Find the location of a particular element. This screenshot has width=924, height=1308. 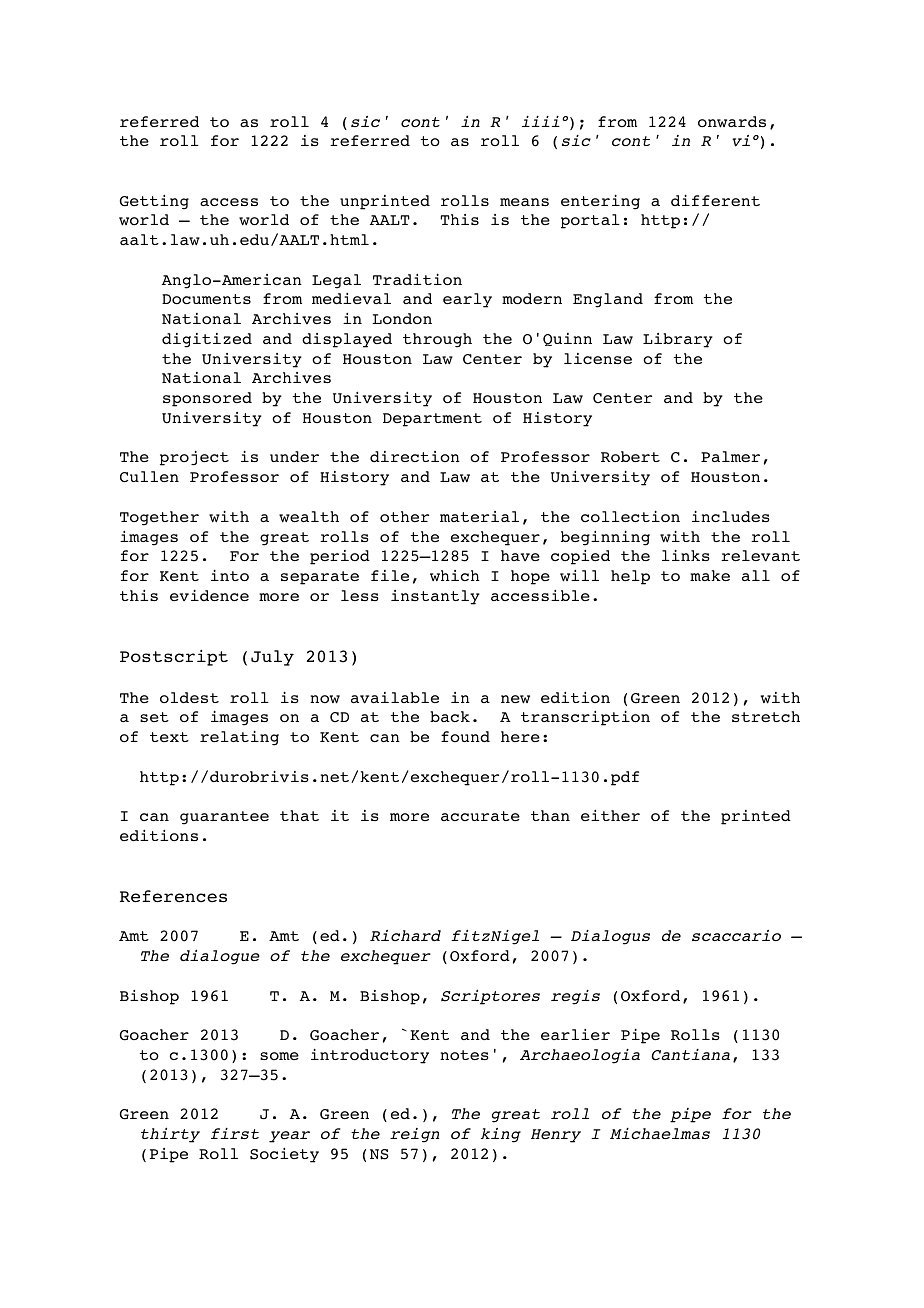

Getting is located at coordinates (154, 202).
